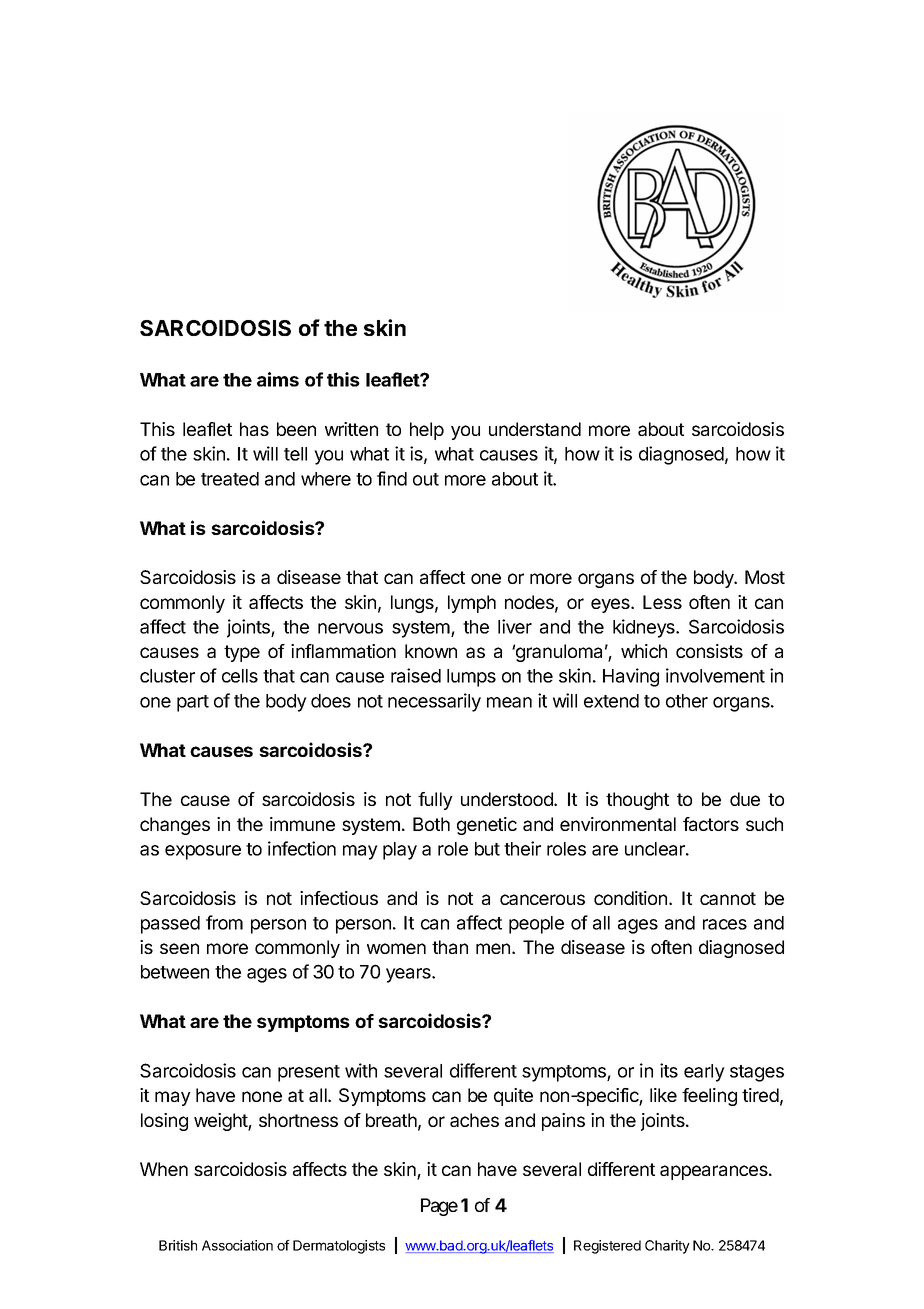 Image resolution: width=924 pixels, height=1309 pixels. I want to click on help, so click(427, 431).
